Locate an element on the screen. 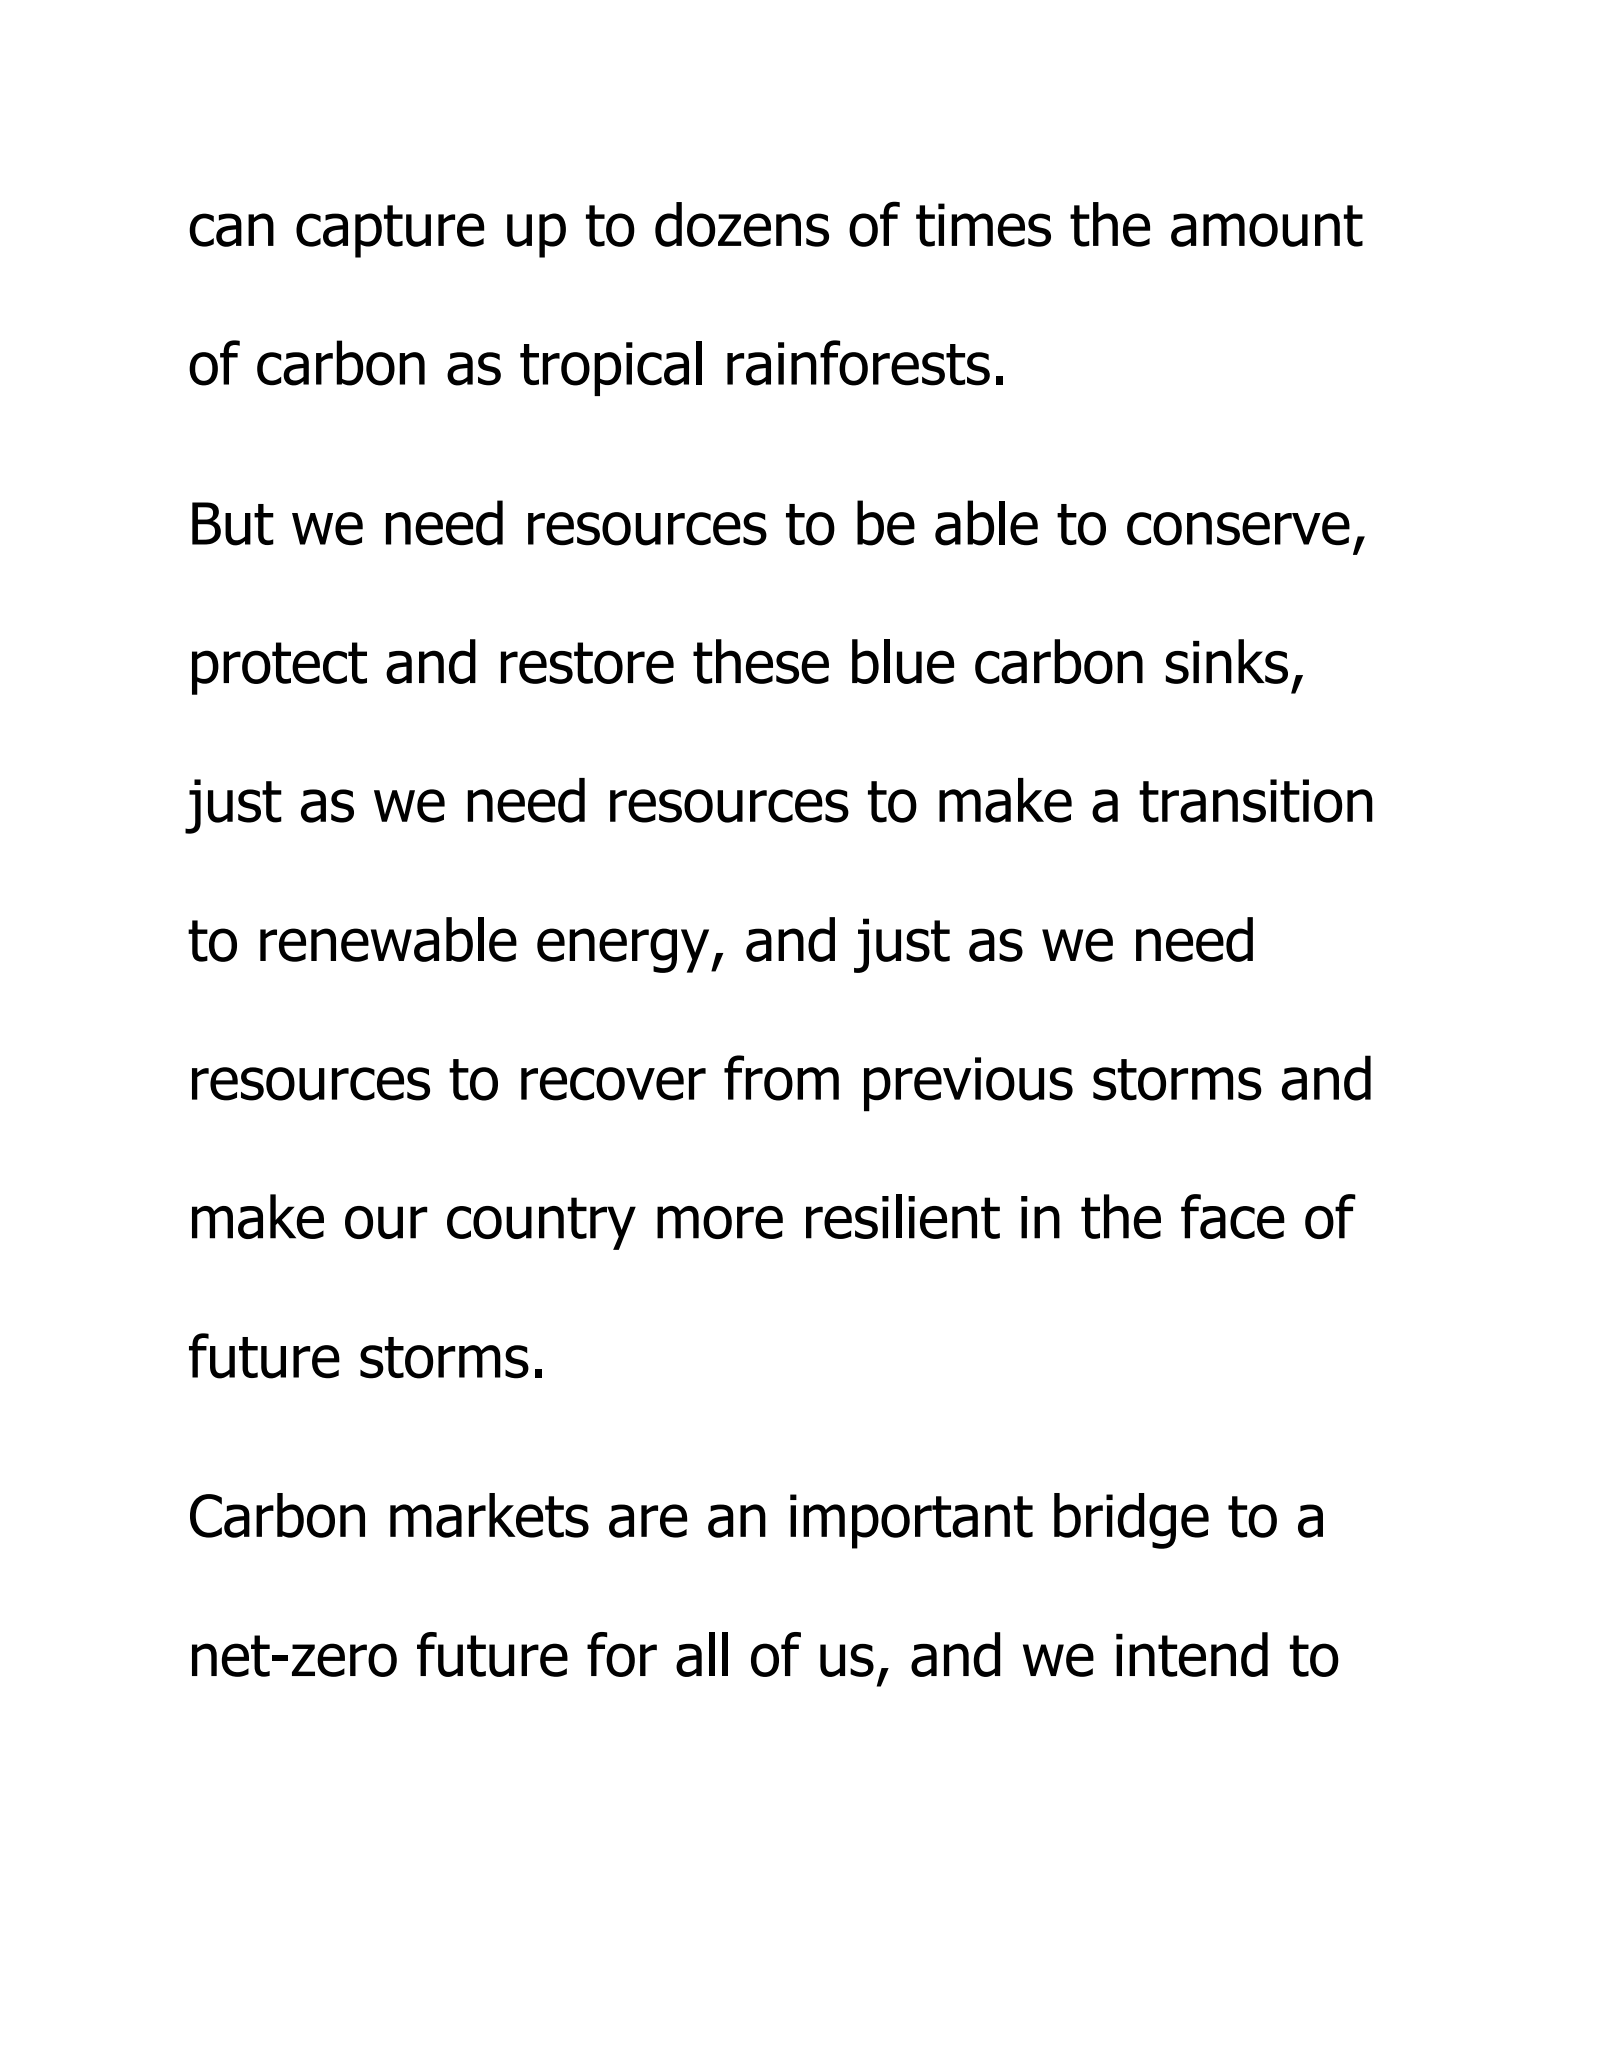  energy is located at coordinates (624, 950).
